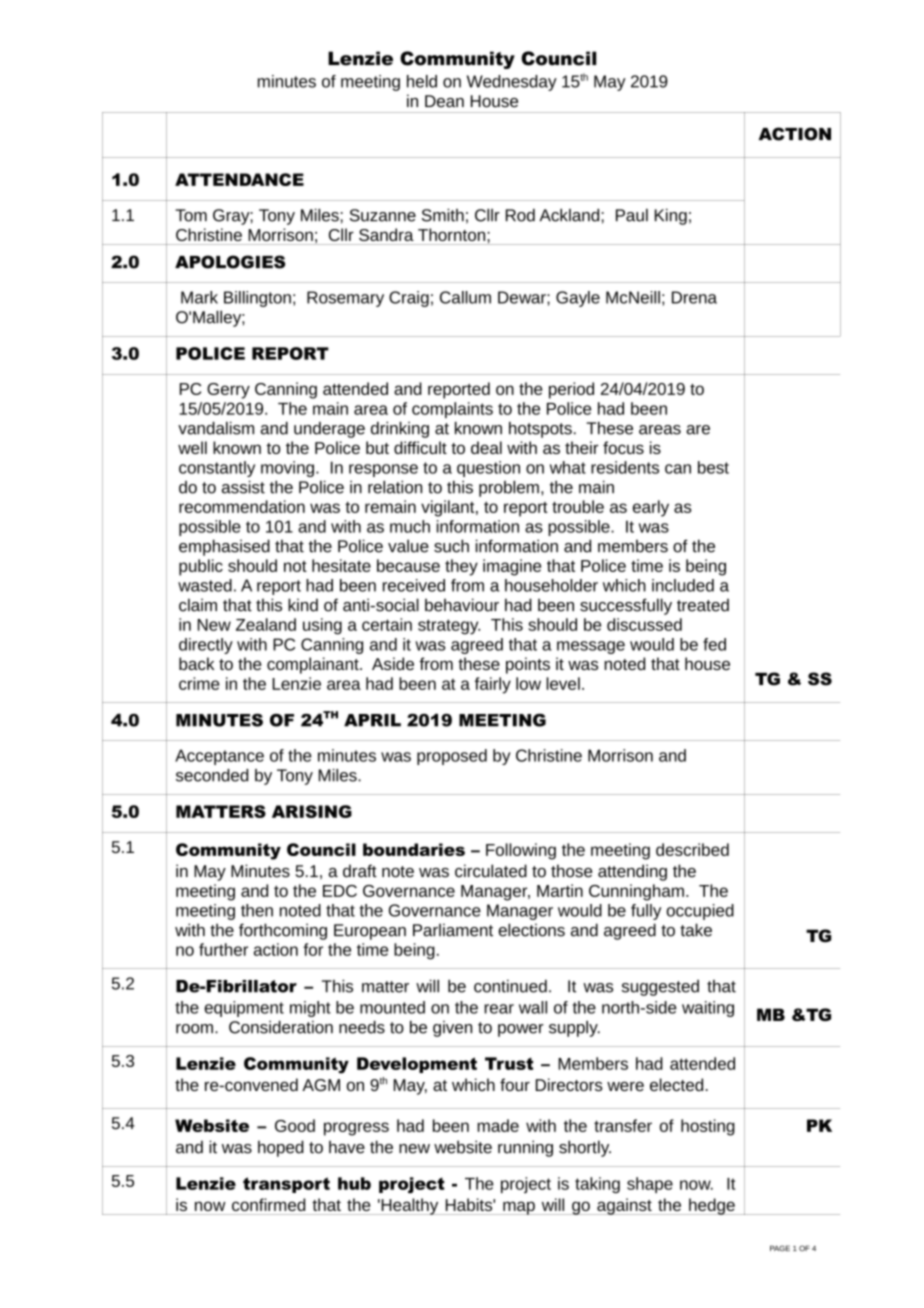 This screenshot has width=924, height=1308. Describe the element at coordinates (512, 83) in the screenshot. I see `Wednesday` at that location.
